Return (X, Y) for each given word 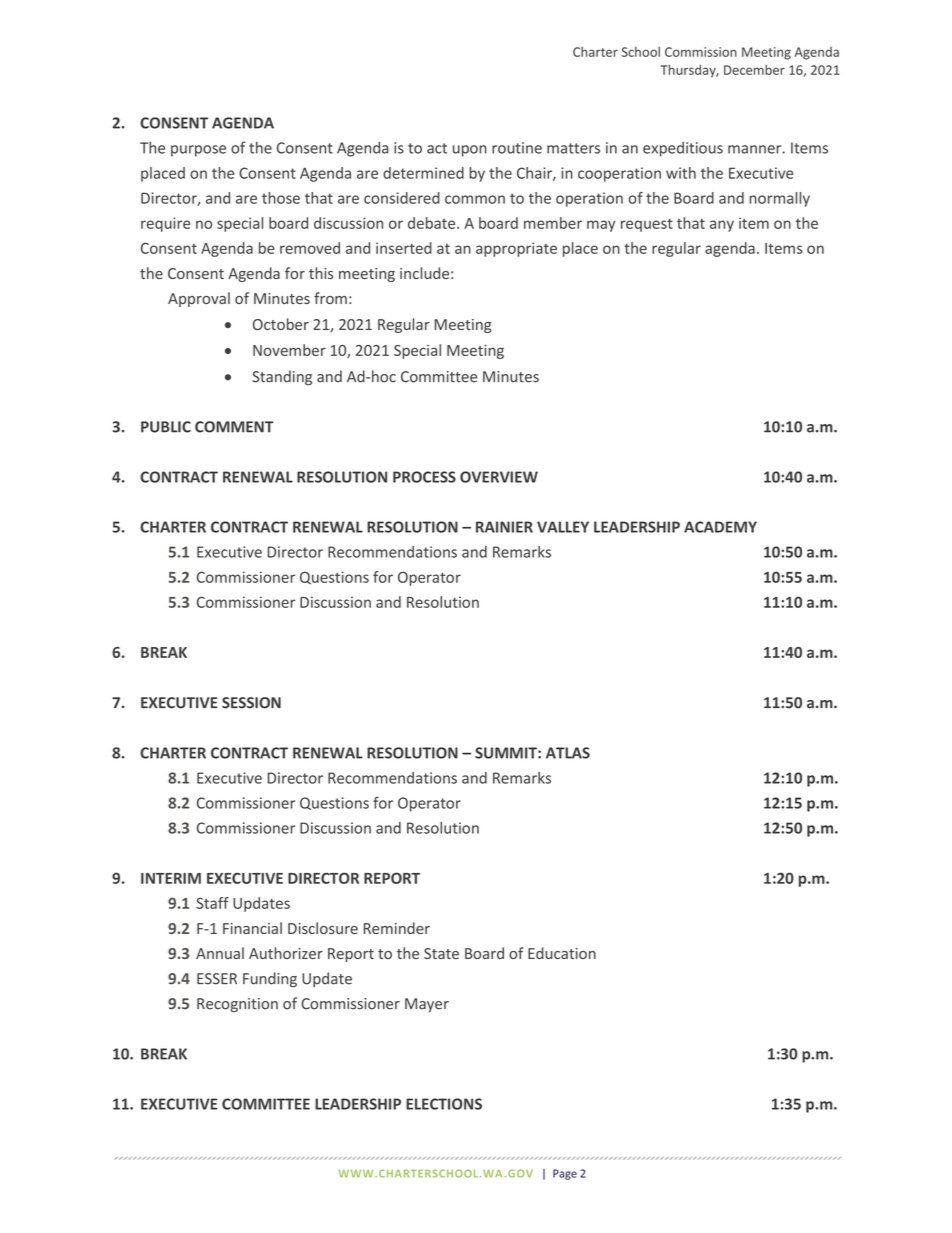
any (722, 226)
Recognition (237, 1005)
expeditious (683, 149)
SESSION (251, 703)
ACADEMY (720, 527)
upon (470, 151)
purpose (198, 151)
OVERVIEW (499, 477)
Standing (282, 377)
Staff (212, 903)
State (441, 953)
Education (562, 953)
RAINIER (504, 527)
